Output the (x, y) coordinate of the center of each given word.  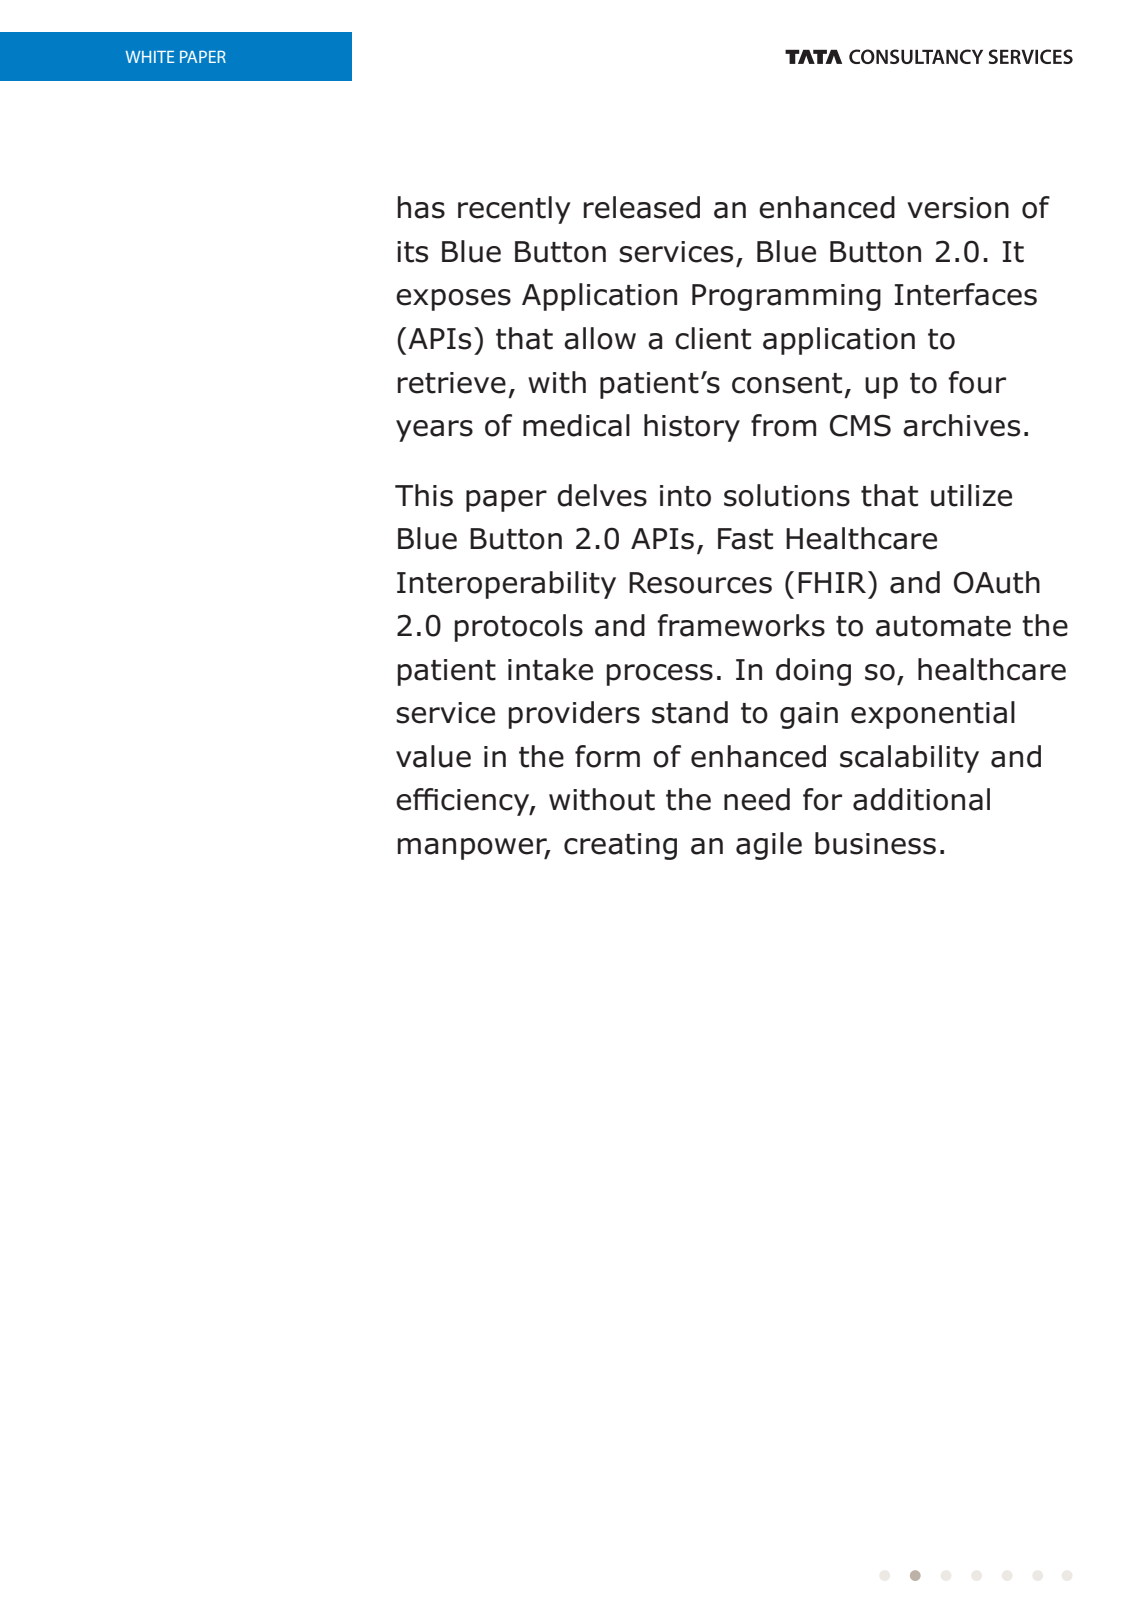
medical (576, 425)
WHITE (150, 57)
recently (514, 210)
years (434, 431)
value (433, 756)
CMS (860, 426)
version (958, 208)
